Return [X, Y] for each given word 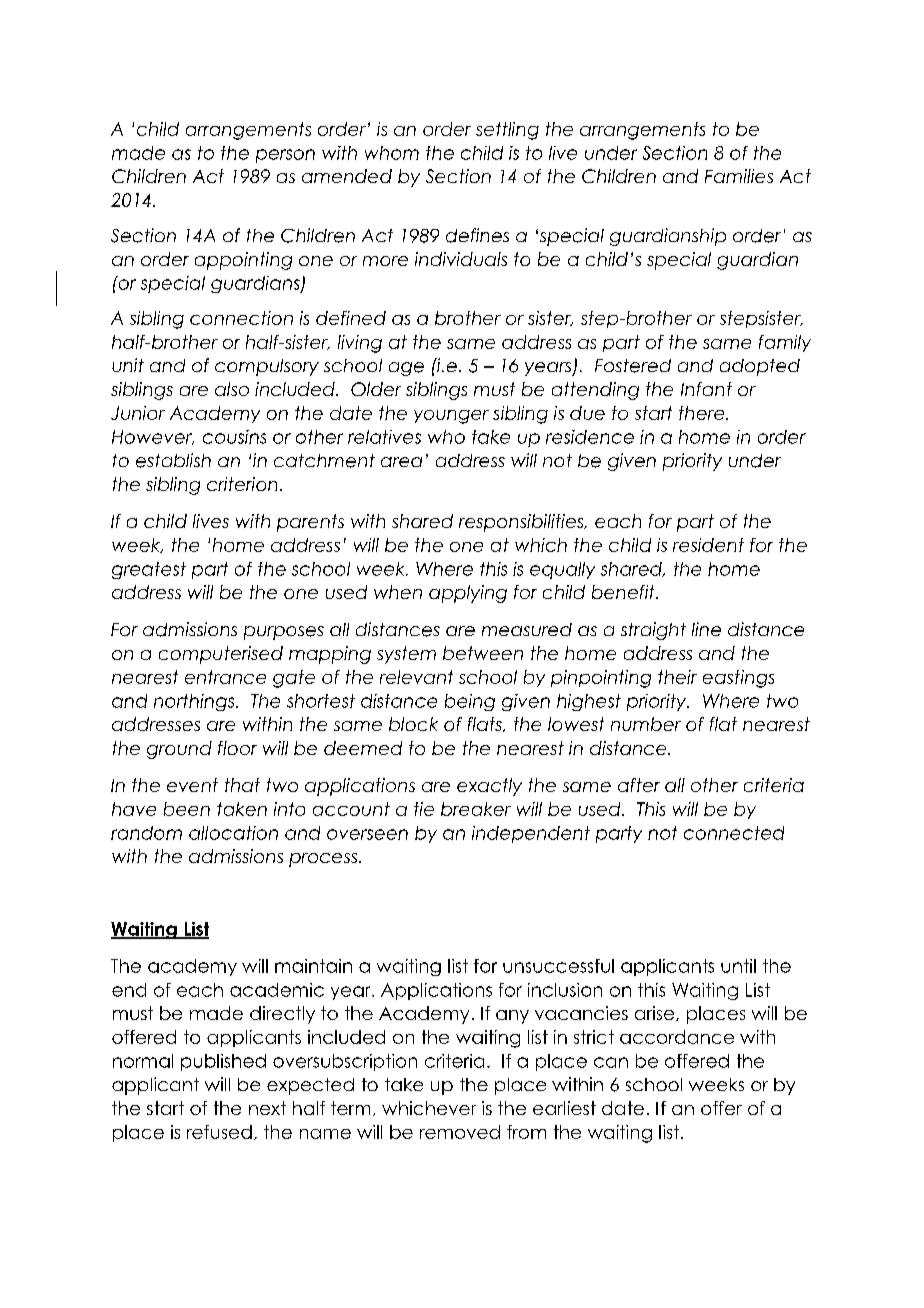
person [285, 156]
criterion [242, 484]
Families [739, 176]
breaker [476, 809]
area [401, 462]
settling [507, 131]
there [703, 413]
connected [734, 833]
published [223, 1062]
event [192, 785]
